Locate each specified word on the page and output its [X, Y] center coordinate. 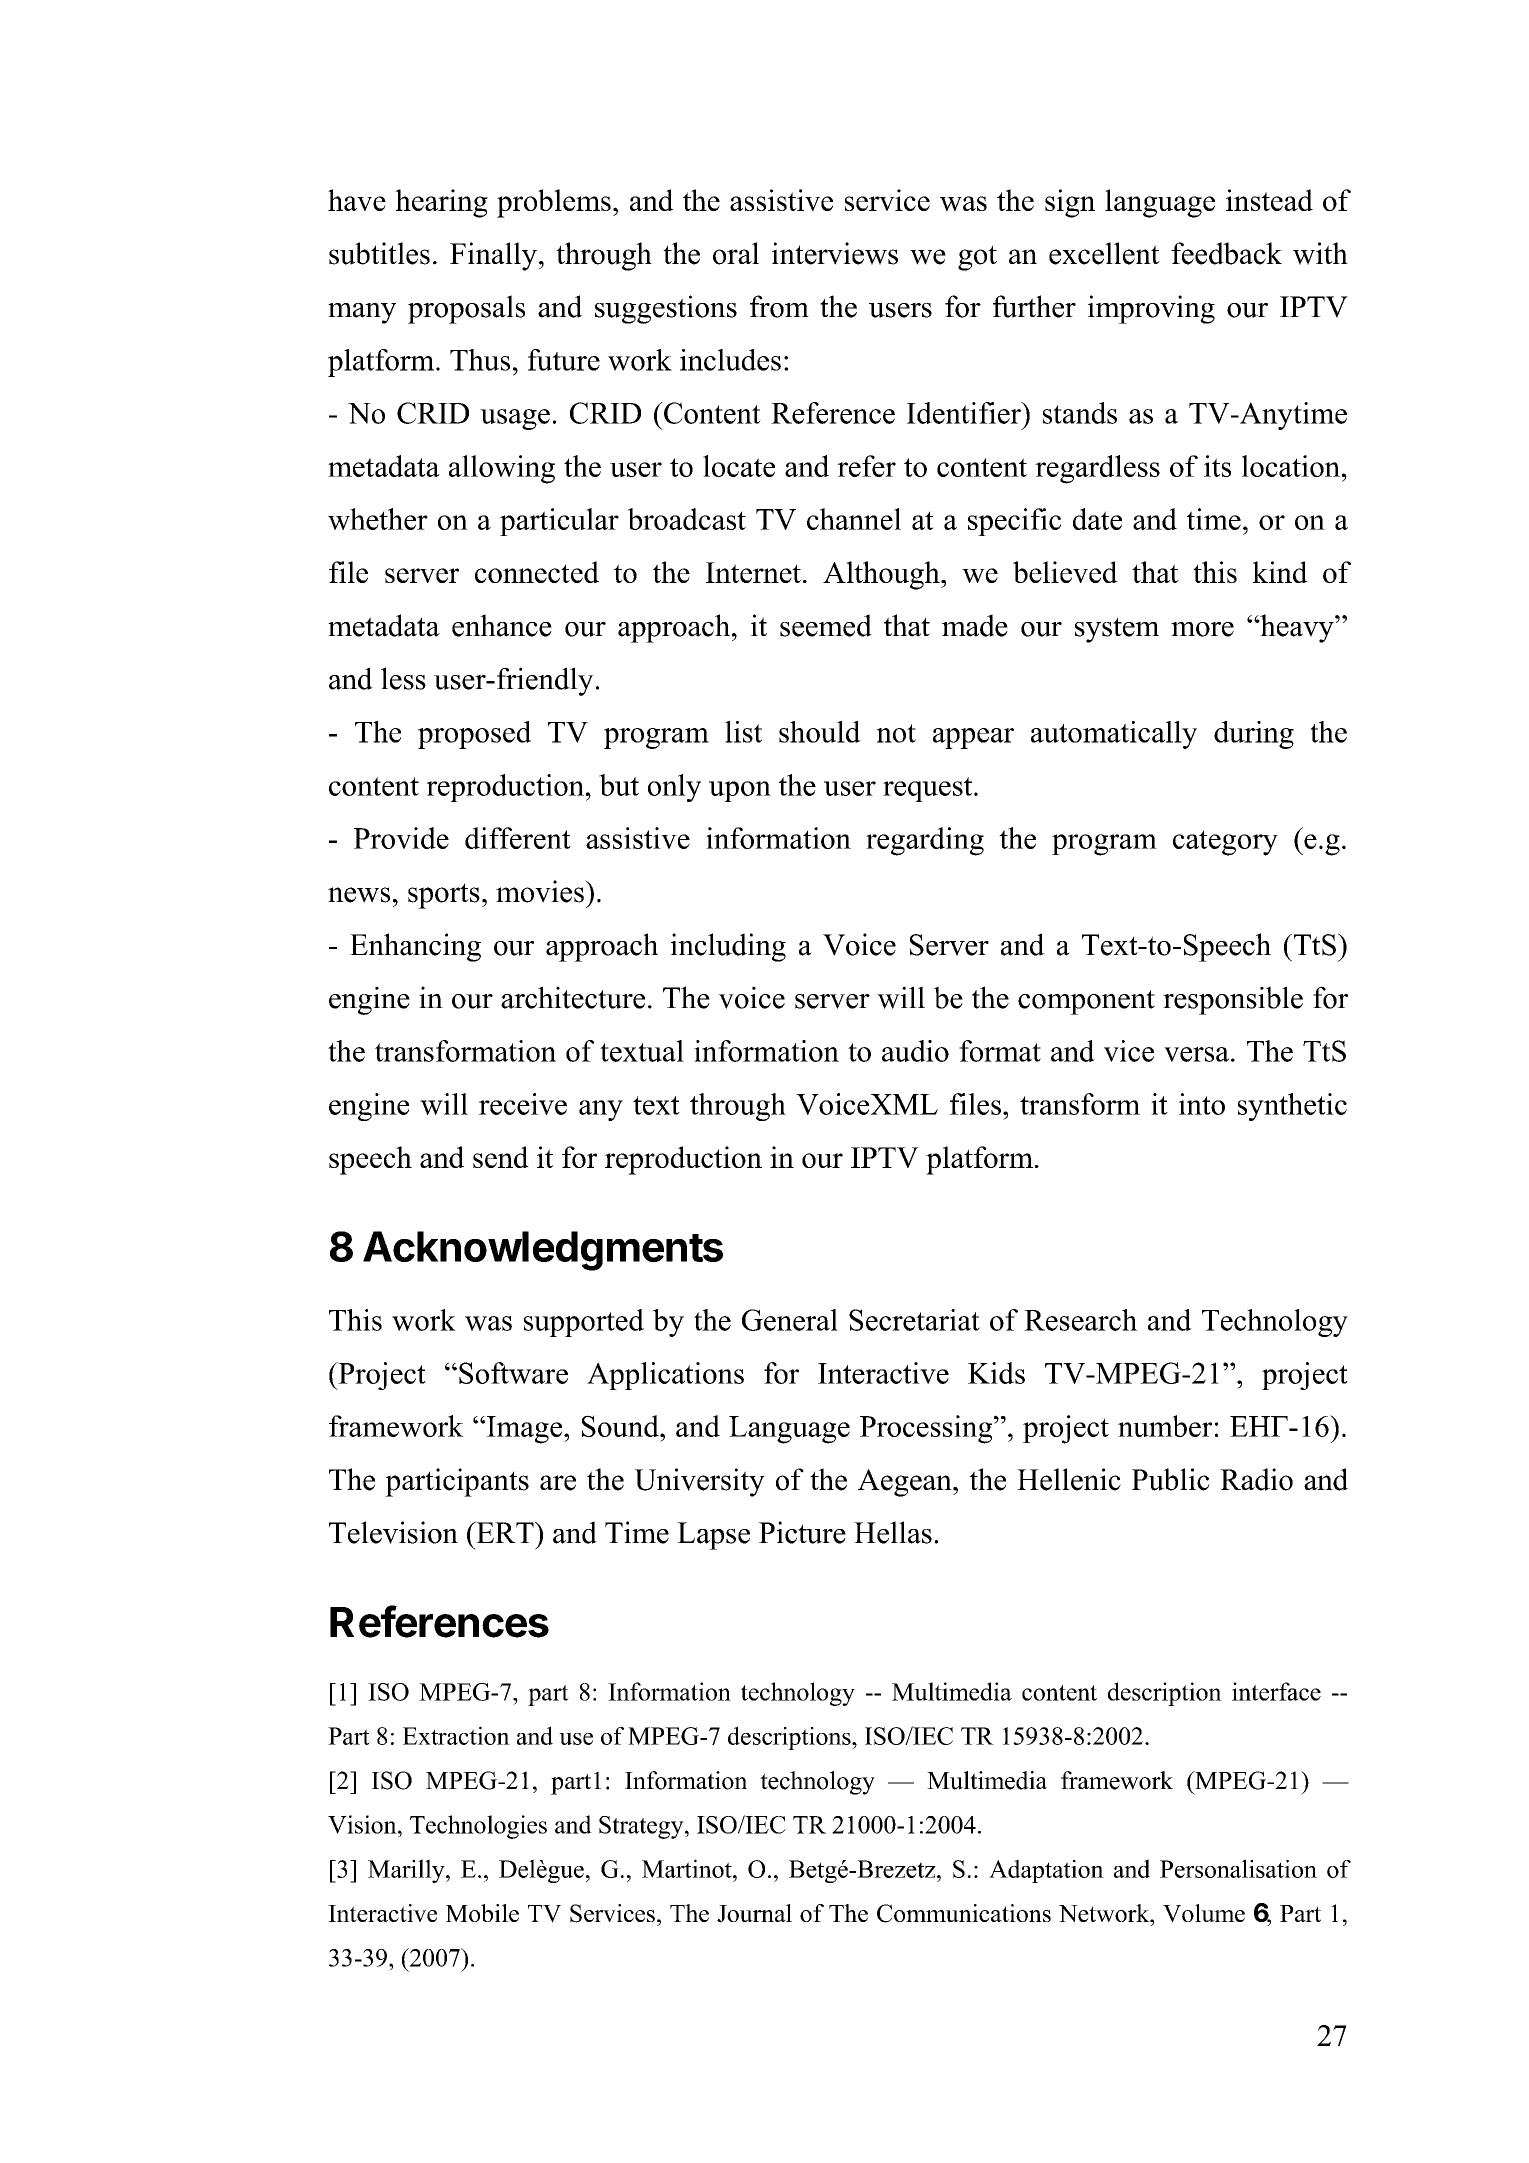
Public [1171, 1479]
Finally [493, 256]
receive [523, 1104]
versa [1196, 1054]
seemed [826, 625]
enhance [502, 625]
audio [915, 1051]
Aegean [906, 1483]
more [1202, 629]
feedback [1226, 253]
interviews [835, 253]
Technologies [478, 1827]
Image [524, 1430]
